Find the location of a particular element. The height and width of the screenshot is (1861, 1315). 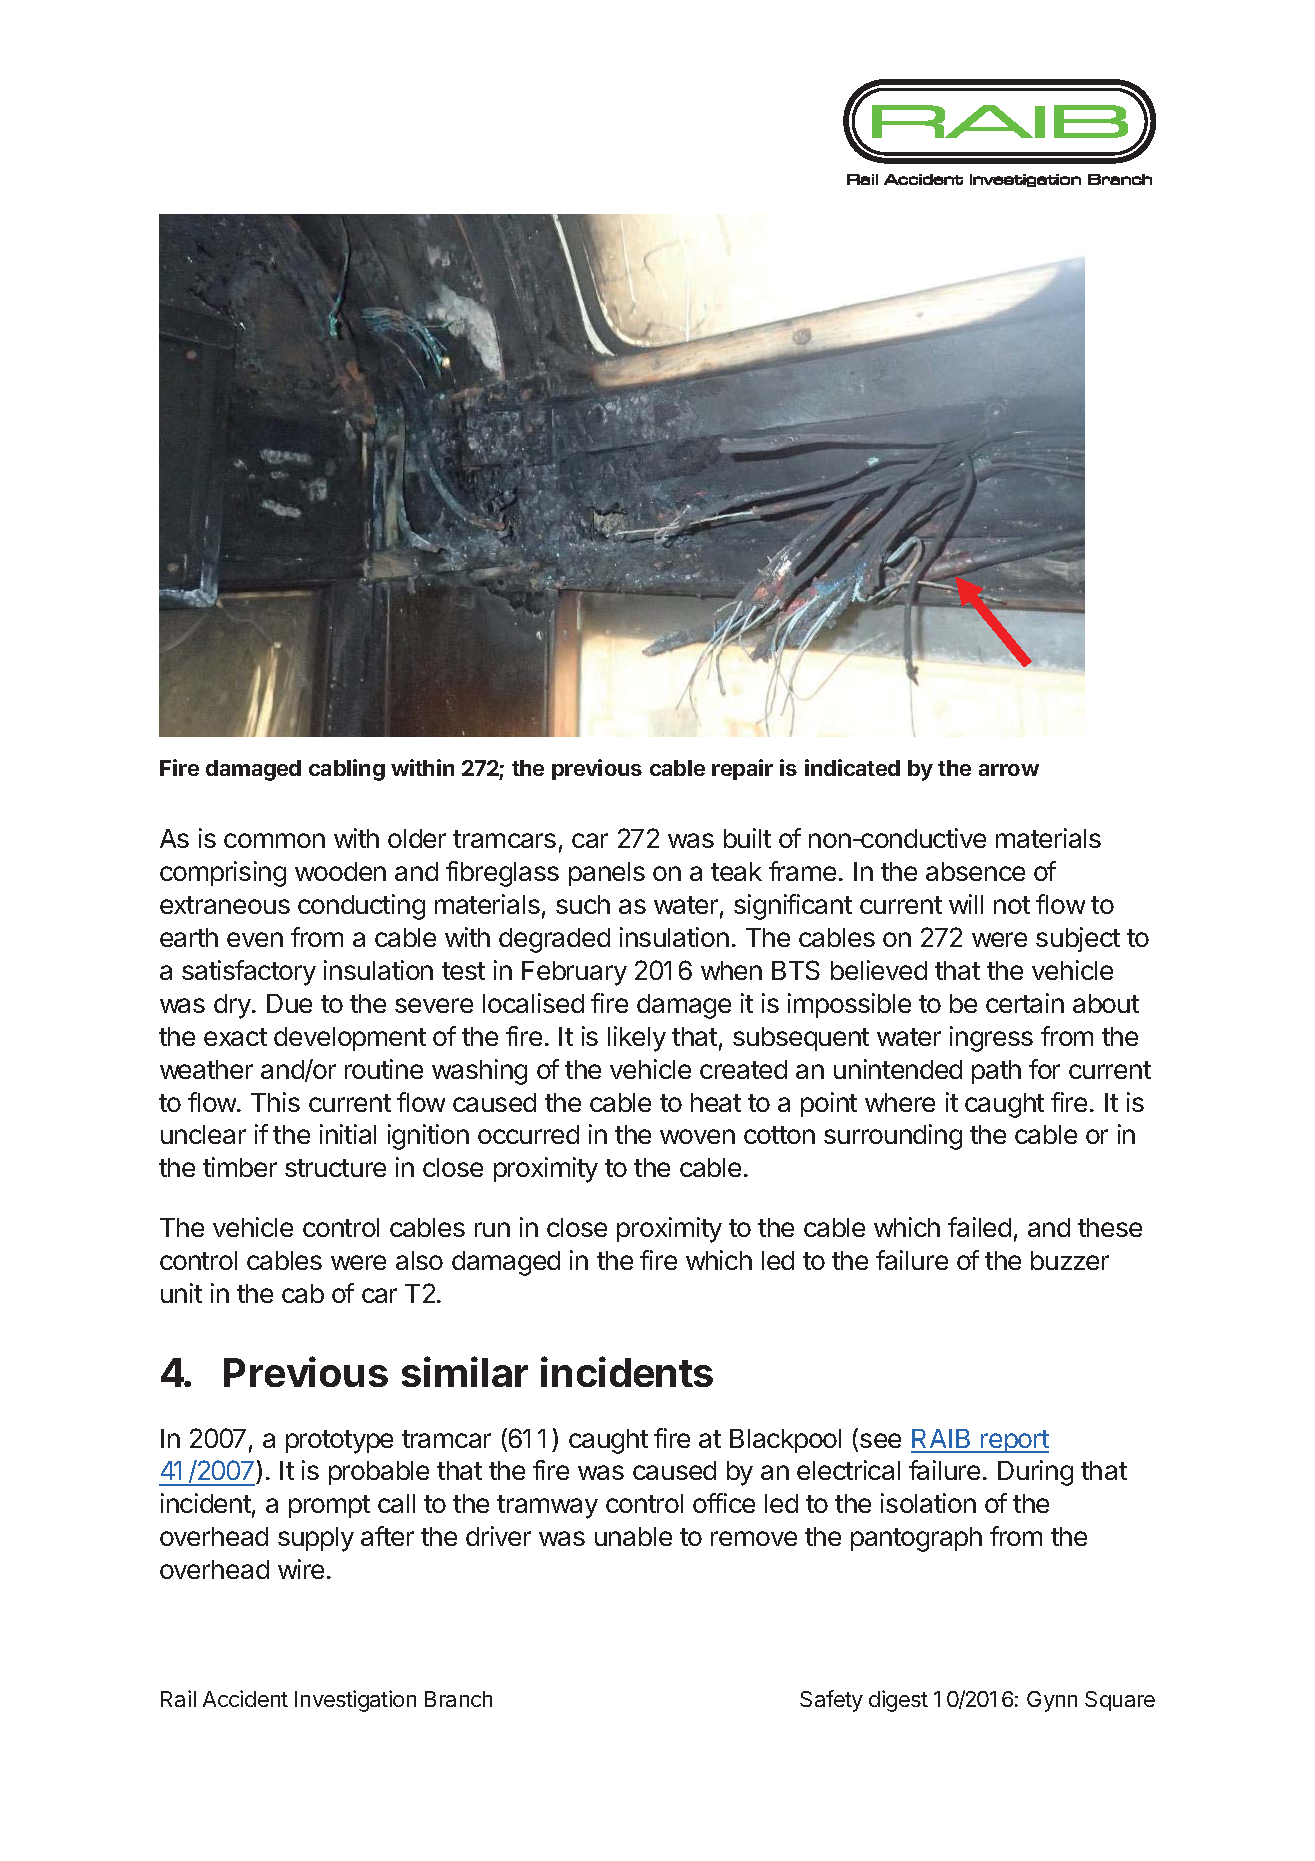

heat is located at coordinates (716, 1102).
